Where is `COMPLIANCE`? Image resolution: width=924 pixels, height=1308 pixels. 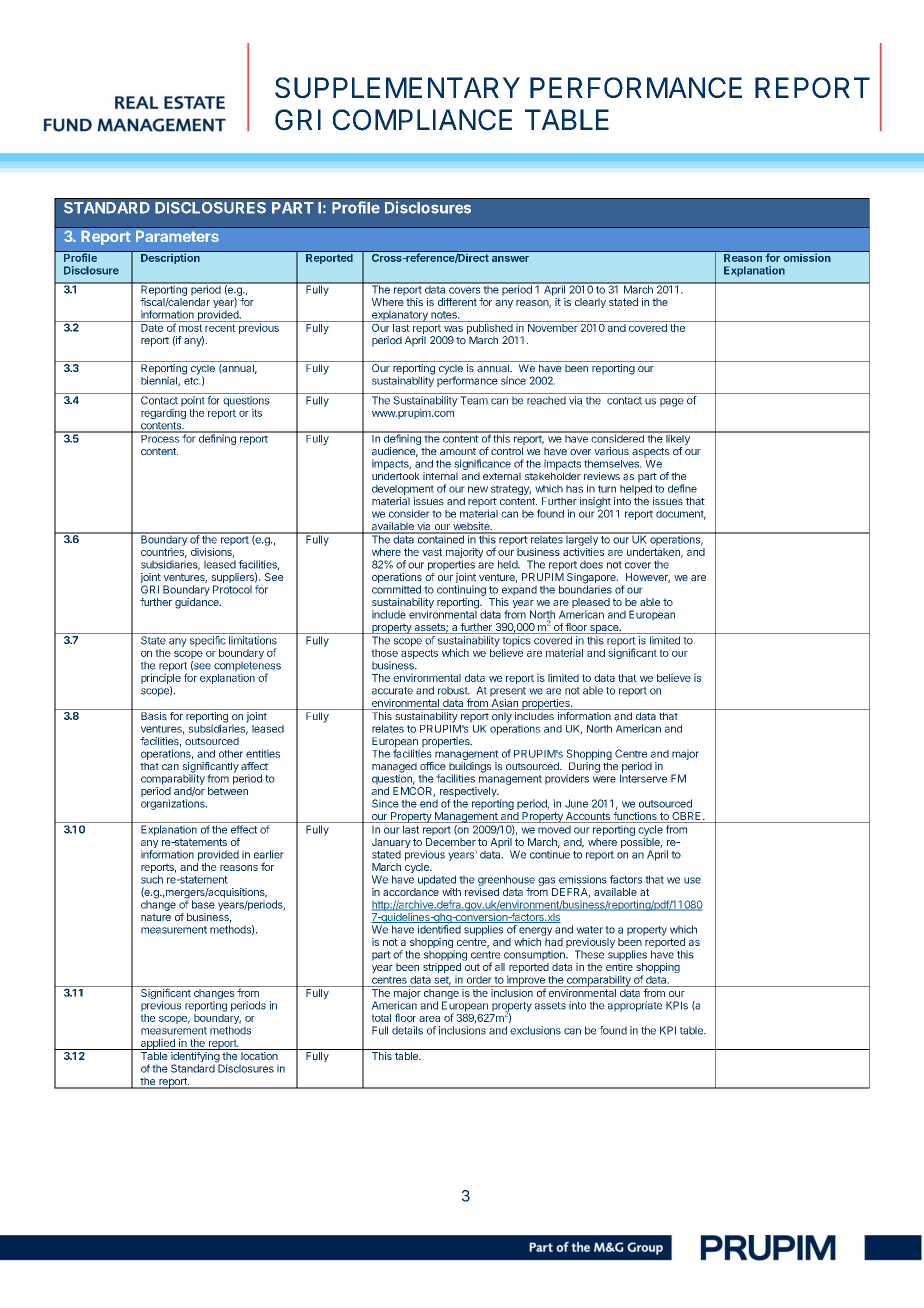 COMPLIANCE is located at coordinates (422, 120).
